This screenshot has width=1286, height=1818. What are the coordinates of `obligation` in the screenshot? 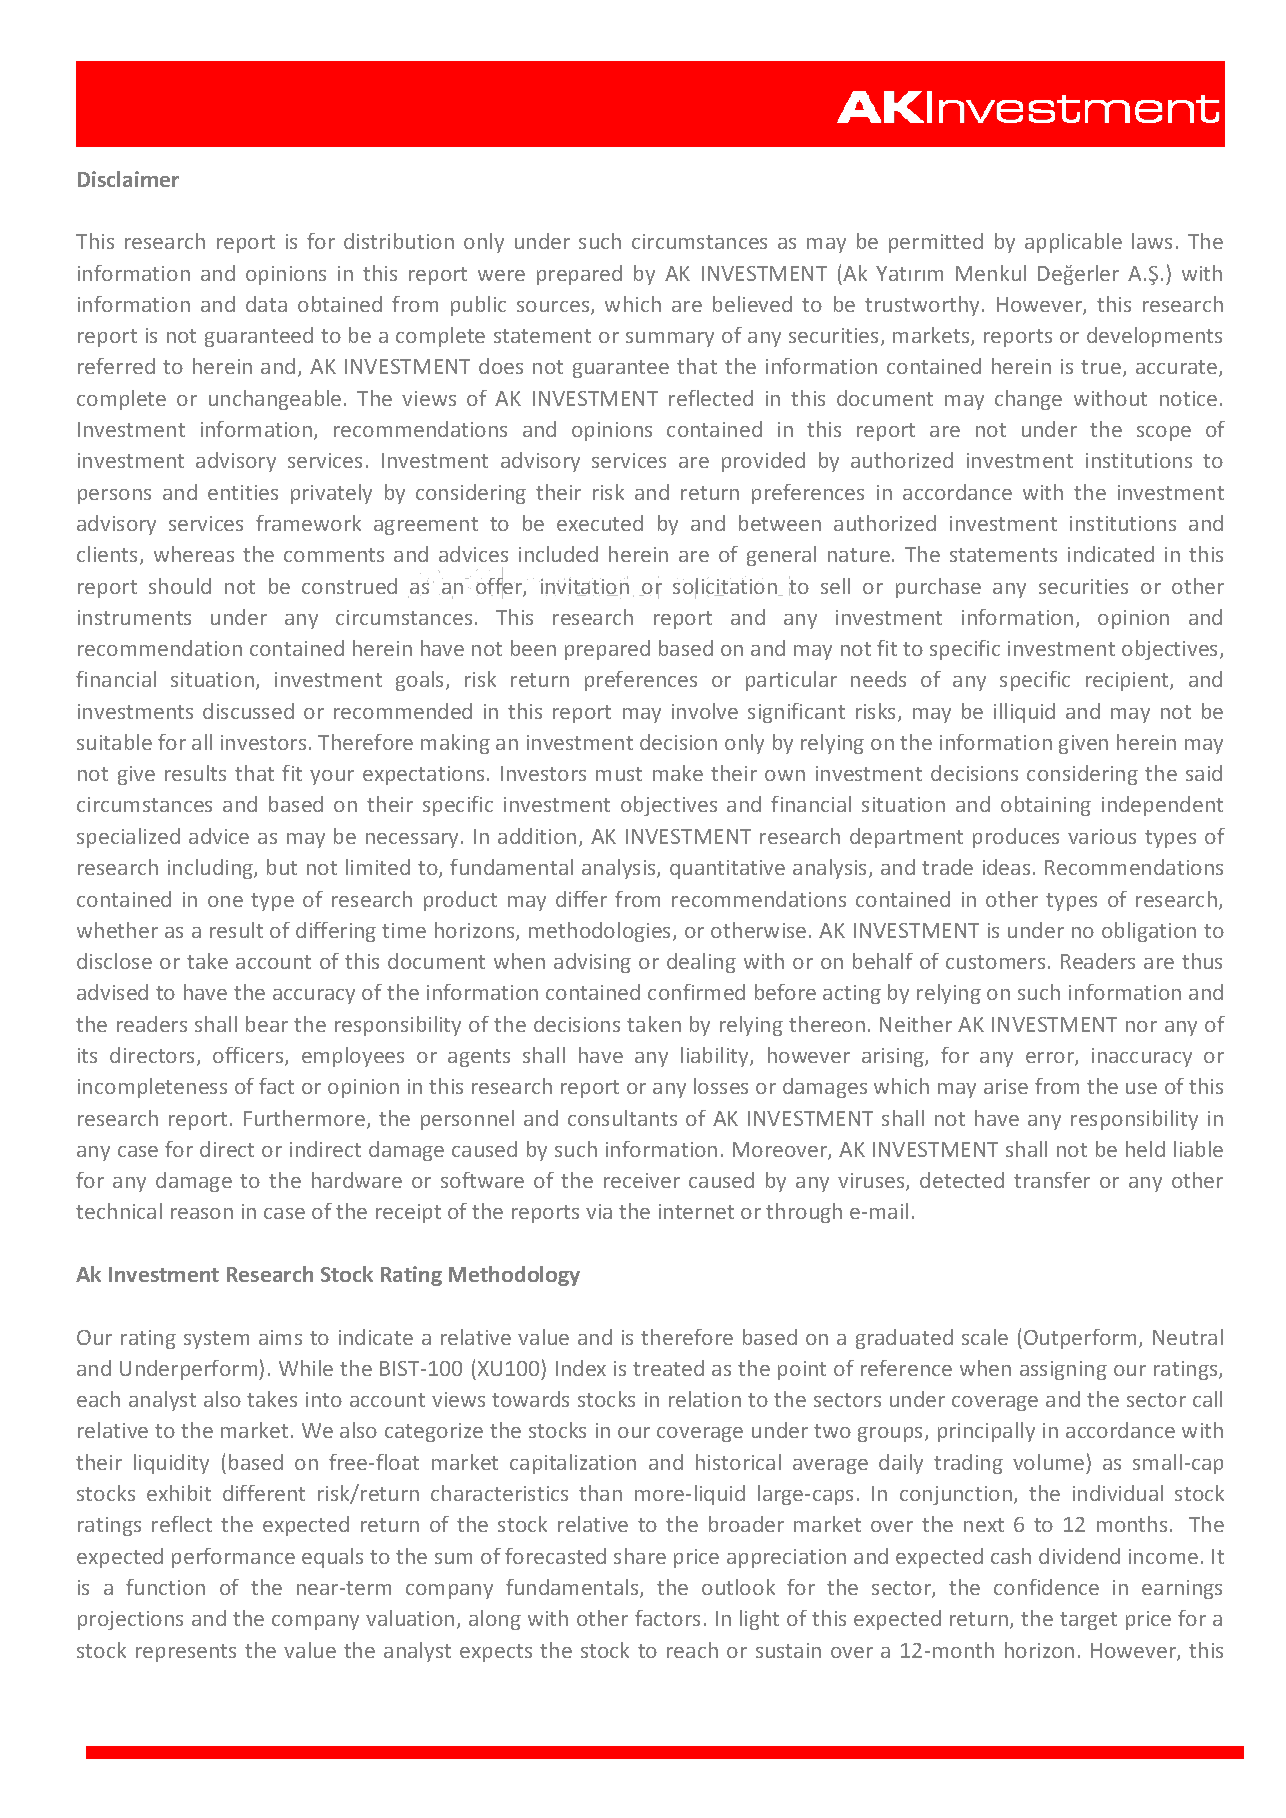 It's located at (1149, 932).
